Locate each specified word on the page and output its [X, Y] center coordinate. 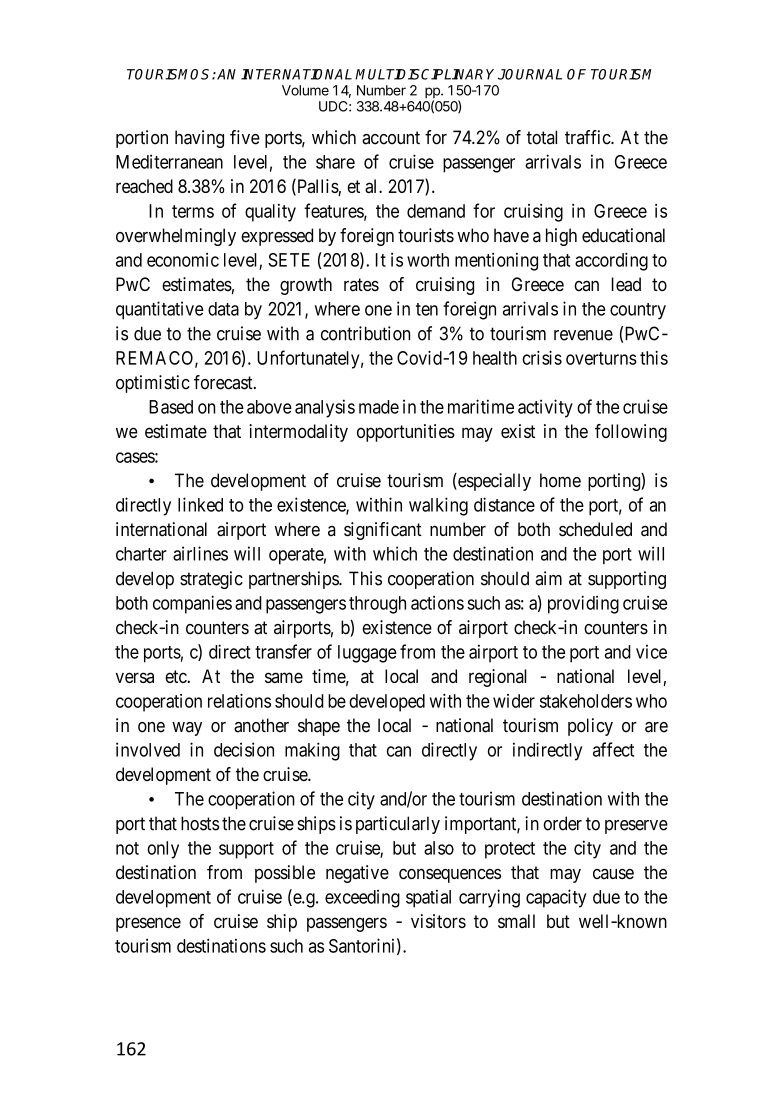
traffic [588, 137]
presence [148, 924]
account [391, 138]
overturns [601, 358]
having [199, 139]
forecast [224, 382]
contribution [365, 333]
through [377, 605]
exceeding [362, 898]
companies [192, 604]
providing [583, 604]
